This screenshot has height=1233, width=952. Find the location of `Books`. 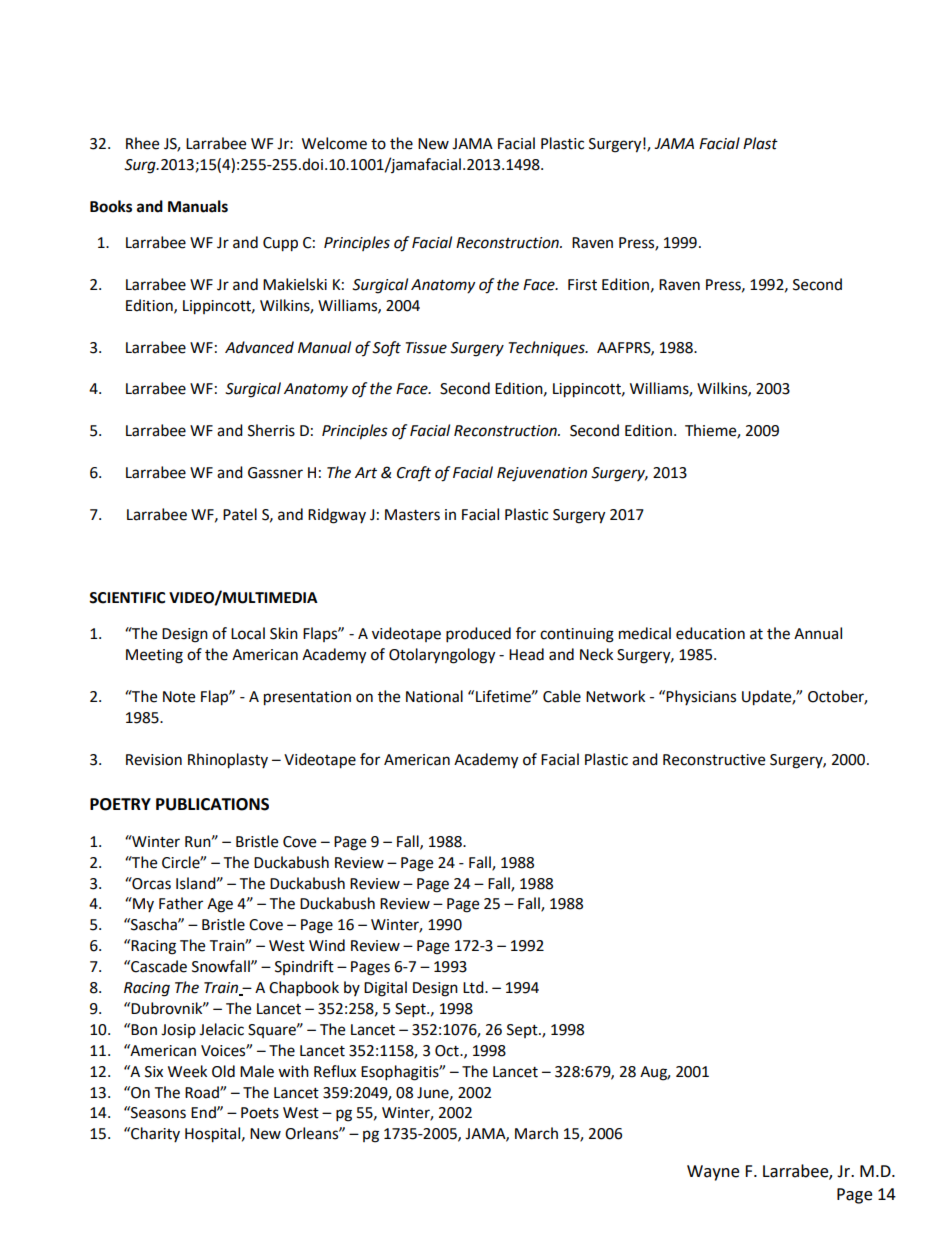

Books is located at coordinates (111, 206).
